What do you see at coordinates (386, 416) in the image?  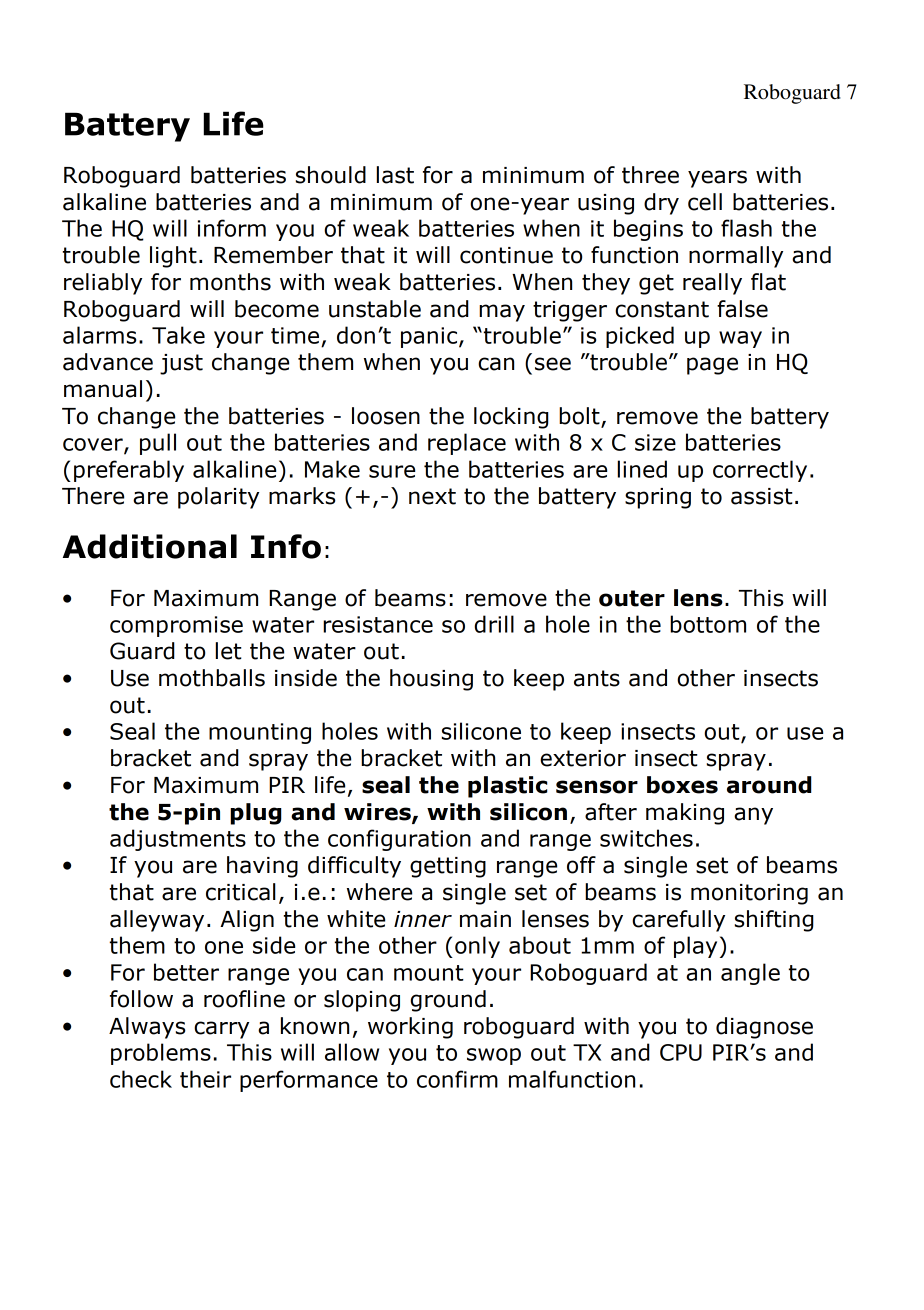 I see `loosen` at bounding box center [386, 416].
